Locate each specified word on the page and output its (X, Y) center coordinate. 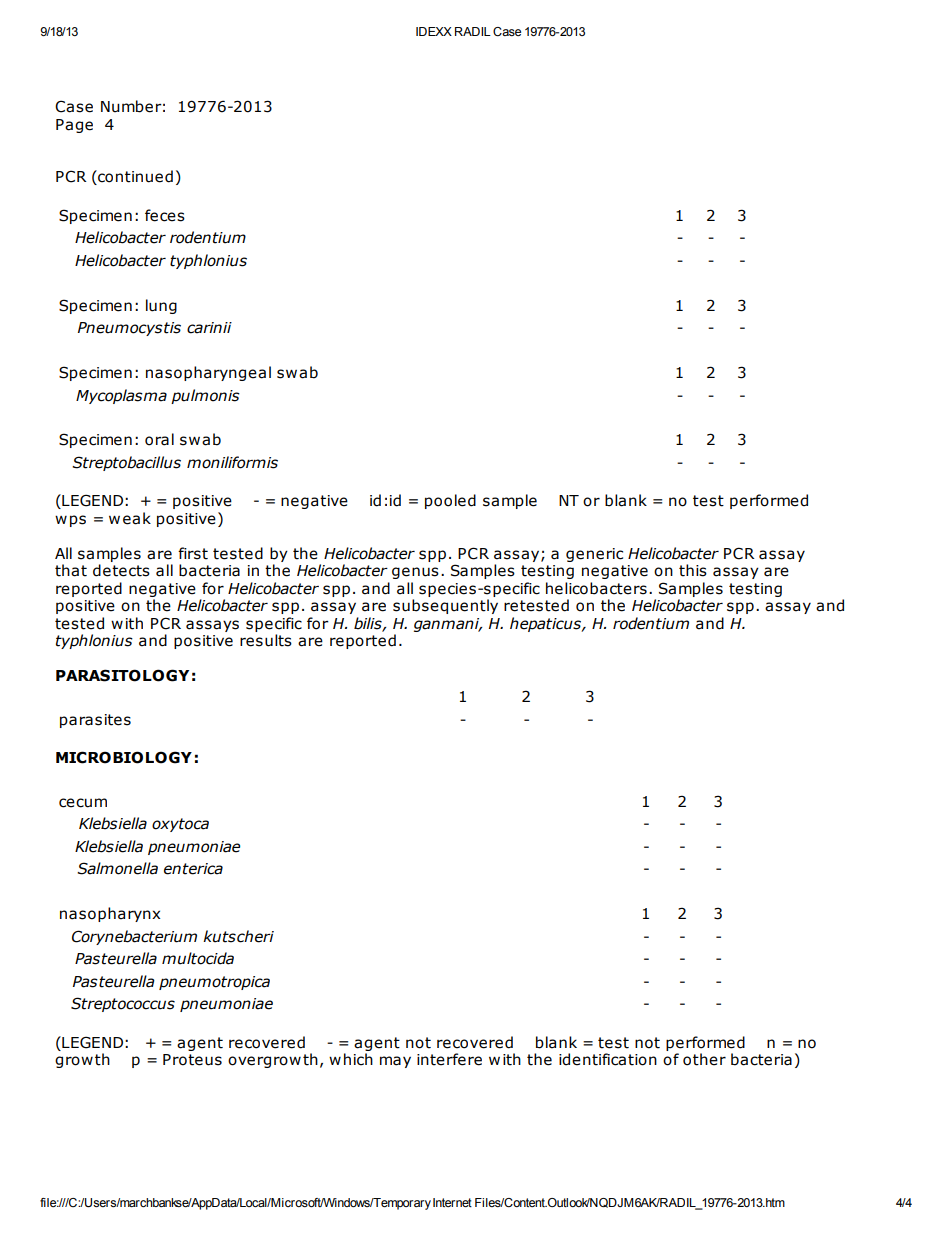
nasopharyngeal (208, 373)
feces (165, 215)
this (693, 570)
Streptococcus (123, 1004)
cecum (83, 803)
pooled (450, 501)
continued (134, 177)
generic (594, 555)
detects (121, 570)
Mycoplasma (121, 396)
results (266, 640)
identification (608, 1059)
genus (415, 573)
